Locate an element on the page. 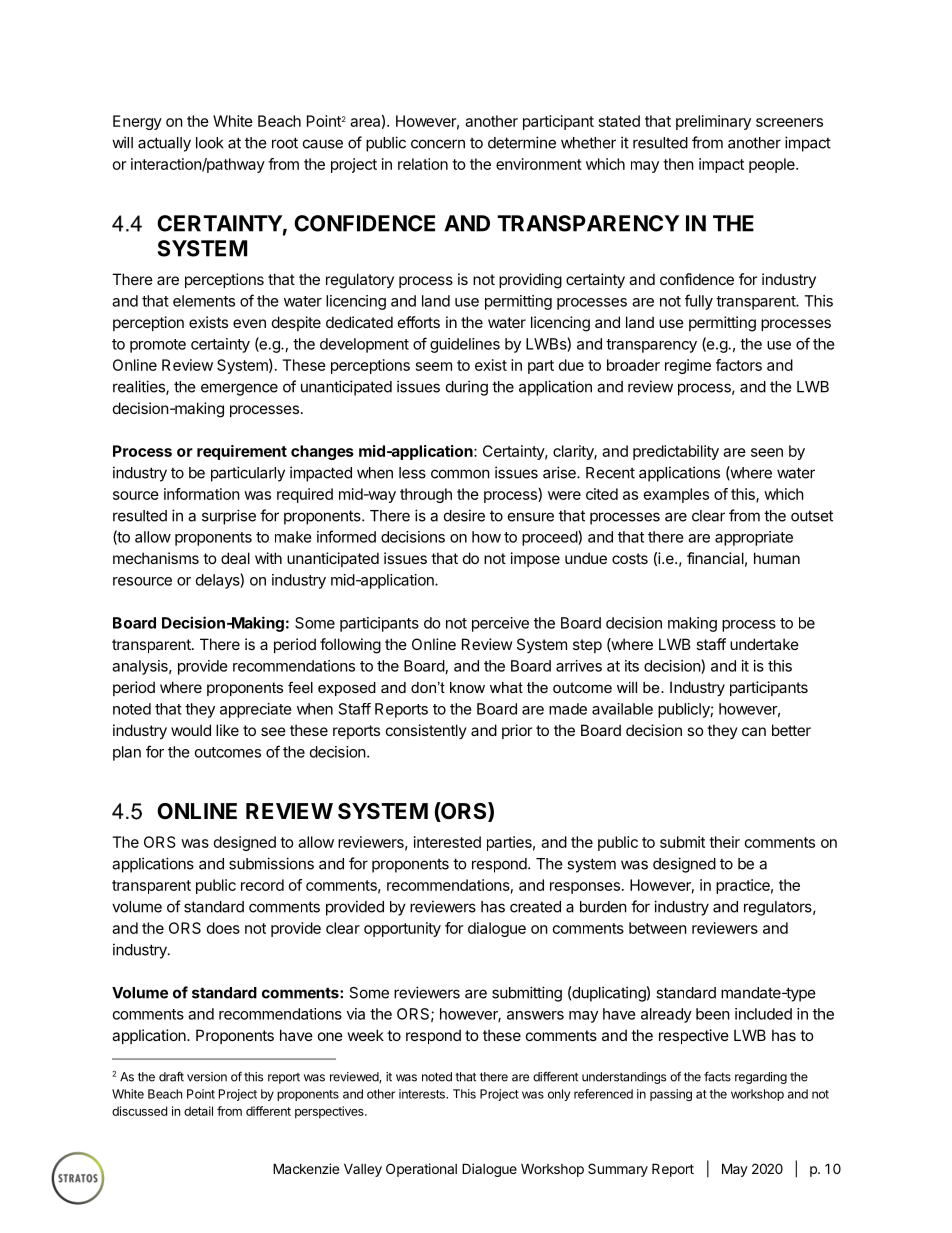 This page has width=952, height=1233. seen is located at coordinates (767, 452).
